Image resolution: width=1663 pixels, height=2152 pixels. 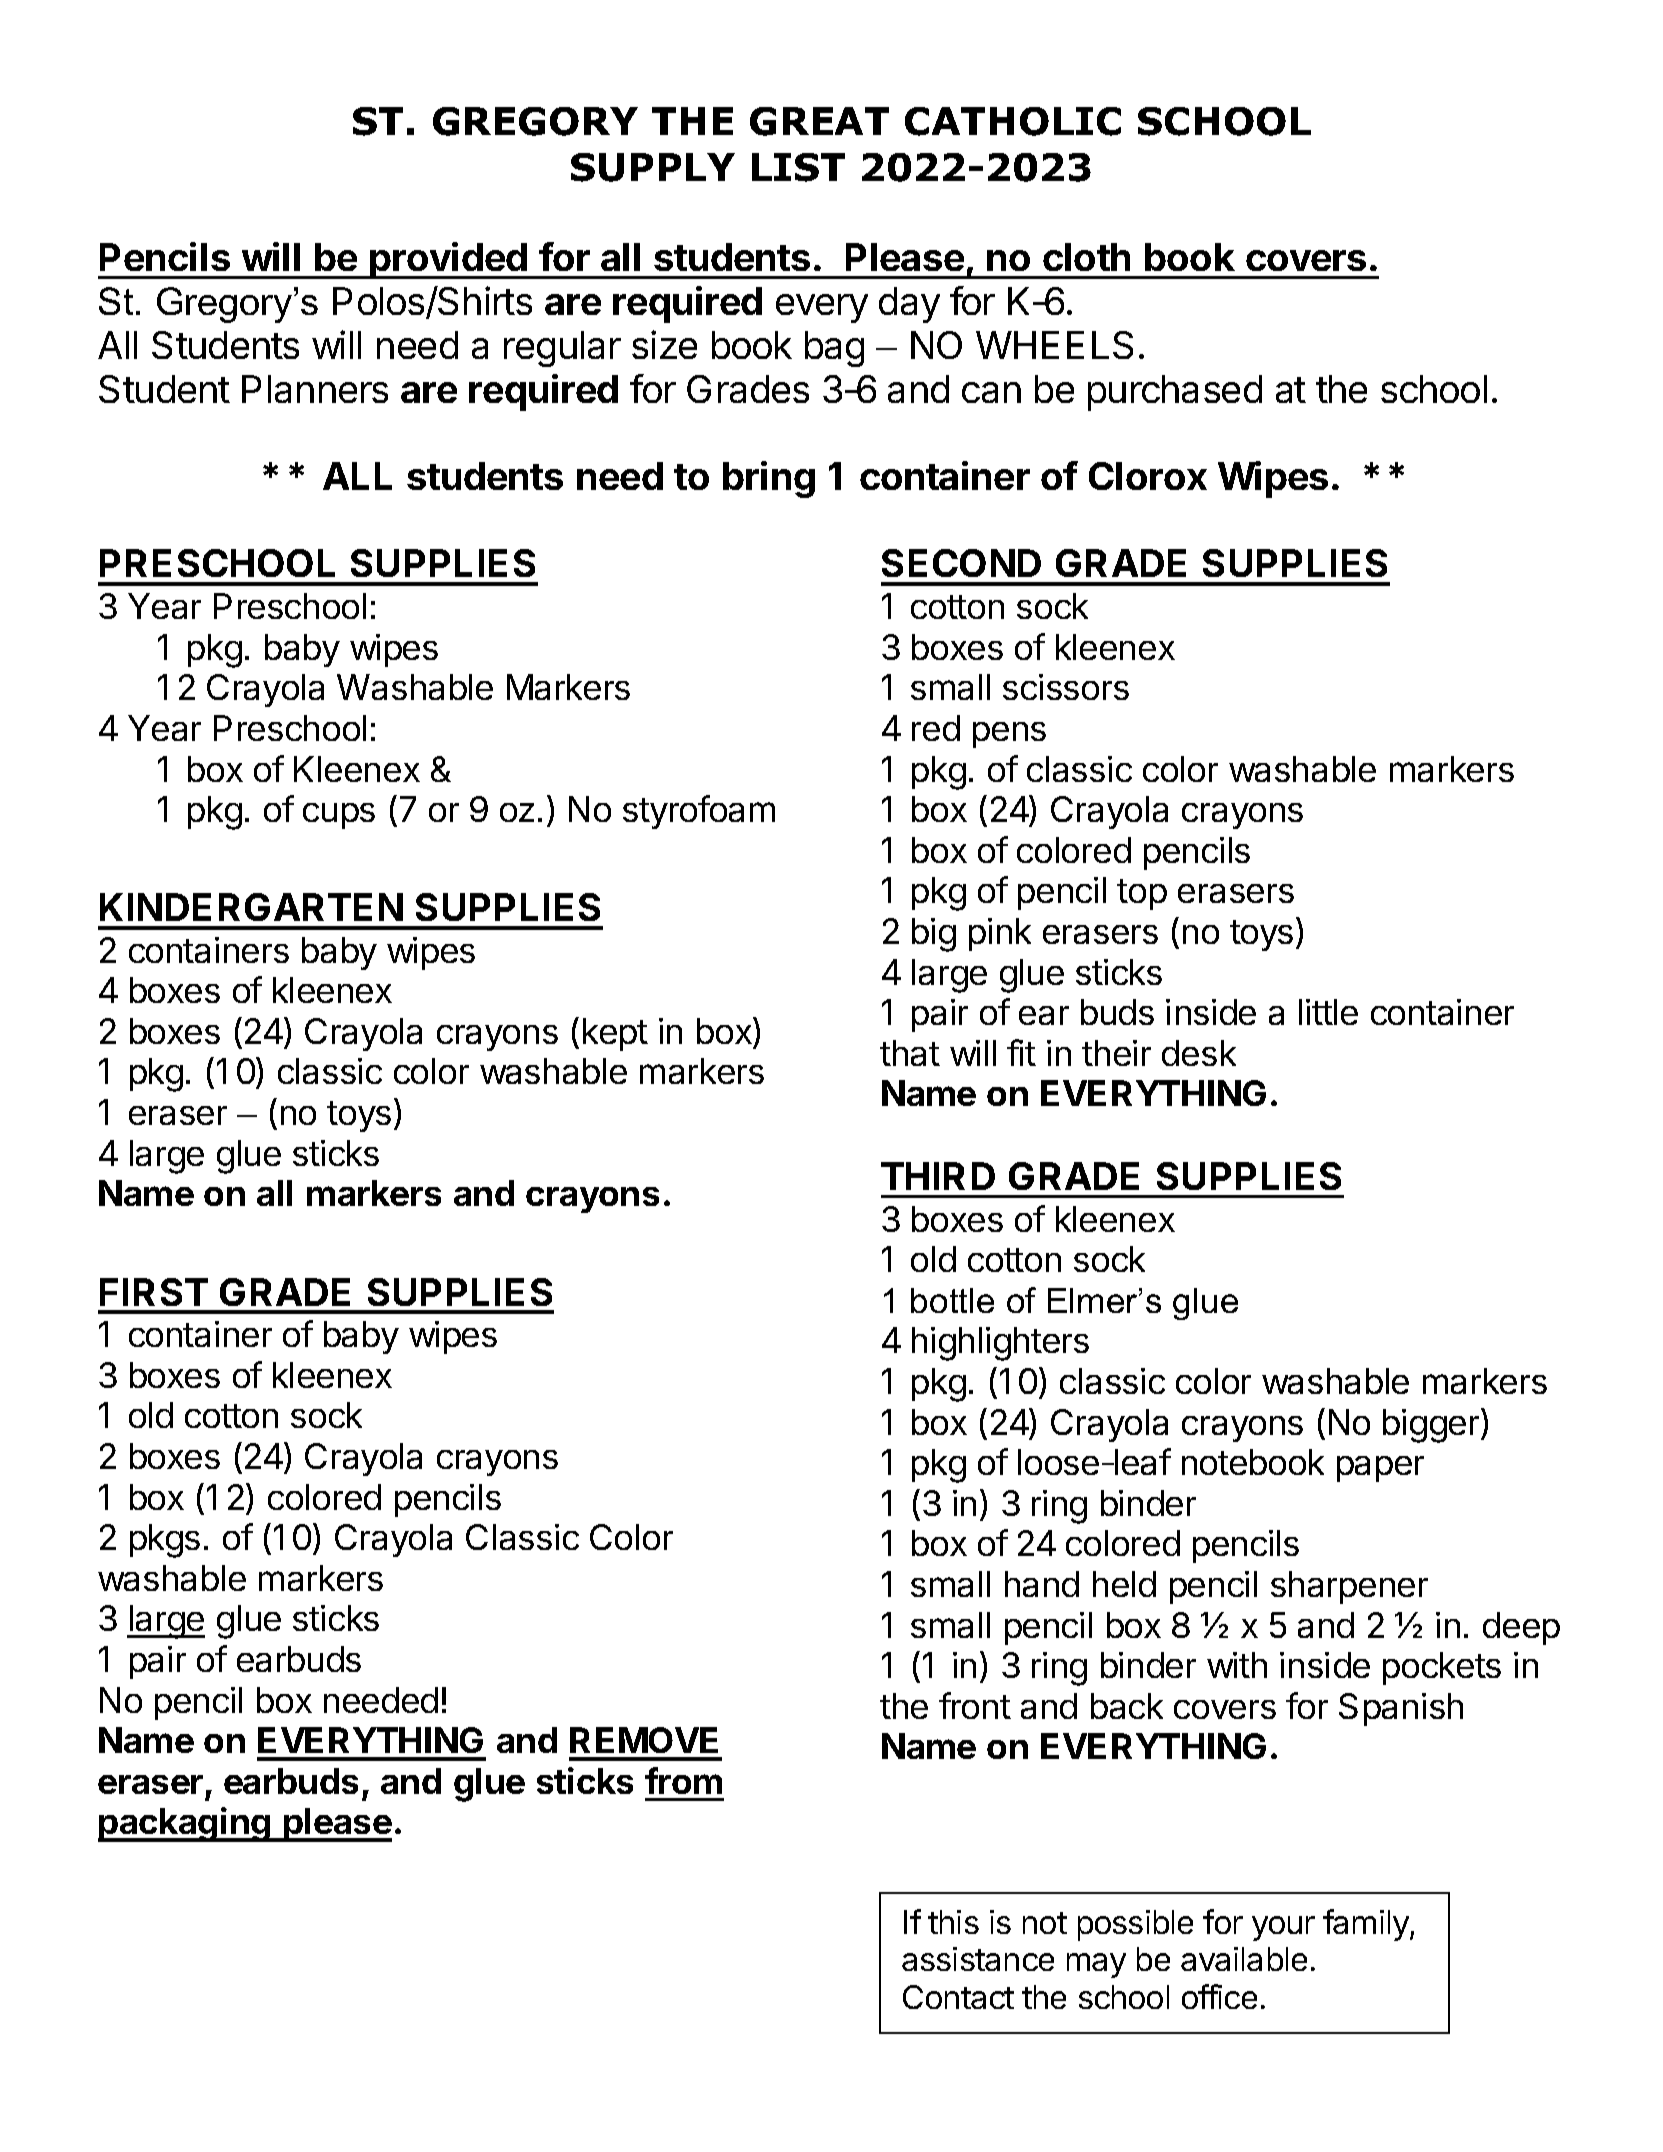 I want to click on KINDERGARTEN, so click(x=251, y=907).
